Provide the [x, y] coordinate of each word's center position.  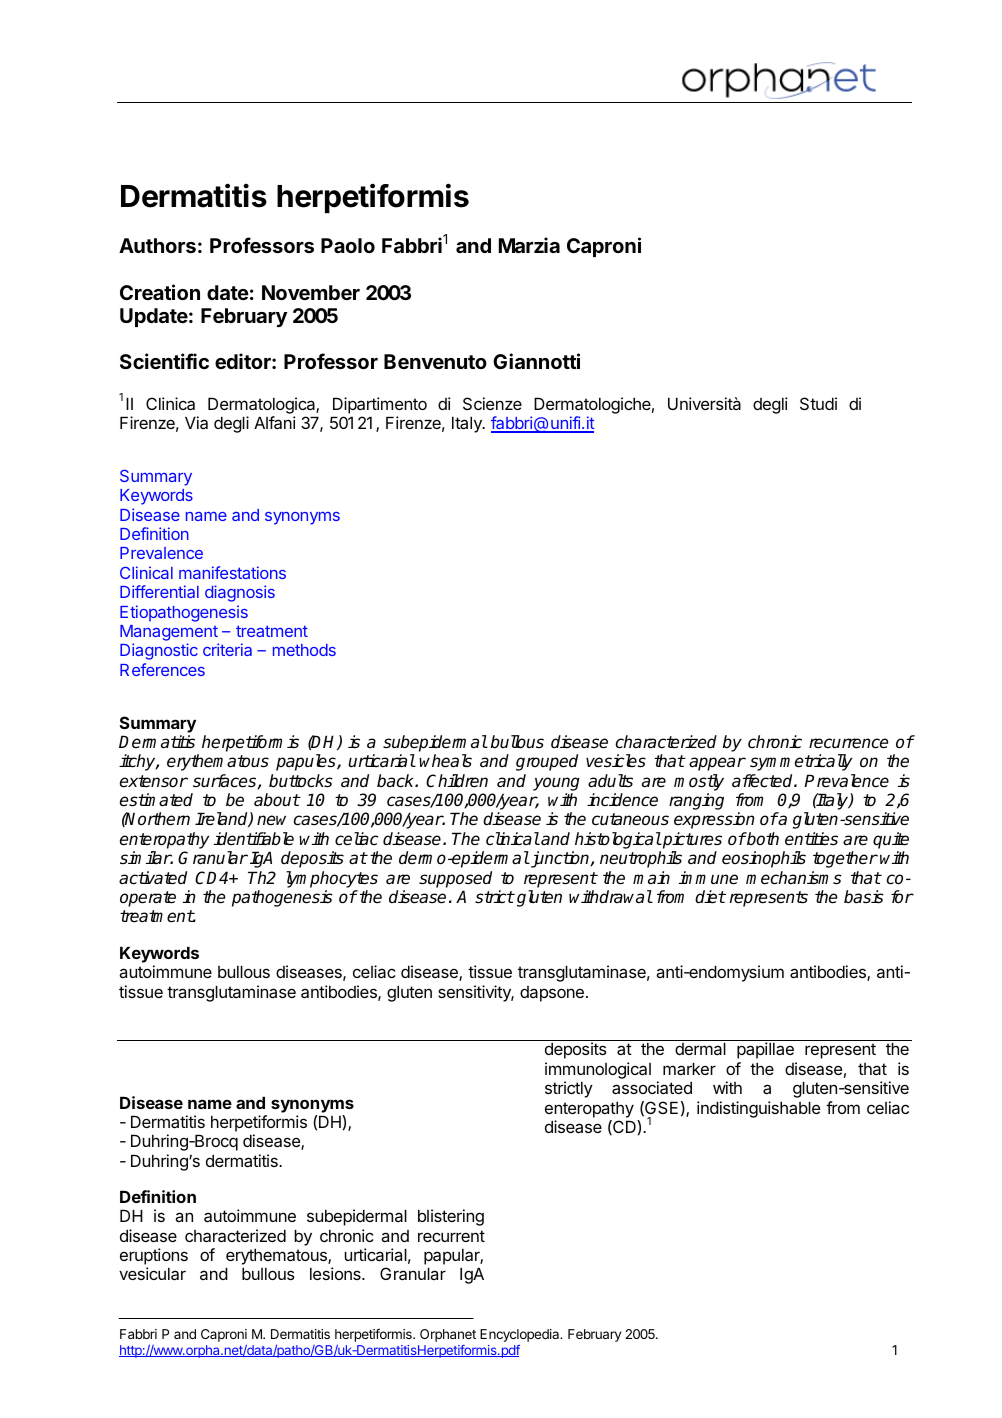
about [277, 800]
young [556, 784]
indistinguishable [758, 1109]
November [311, 292]
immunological [598, 1070]
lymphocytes [332, 879]
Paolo [348, 245]
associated [652, 1087]
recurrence [848, 743]
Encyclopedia [521, 1335]
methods [304, 650]
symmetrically [801, 762]
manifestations [232, 572]
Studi [818, 403]
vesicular [152, 1273]
